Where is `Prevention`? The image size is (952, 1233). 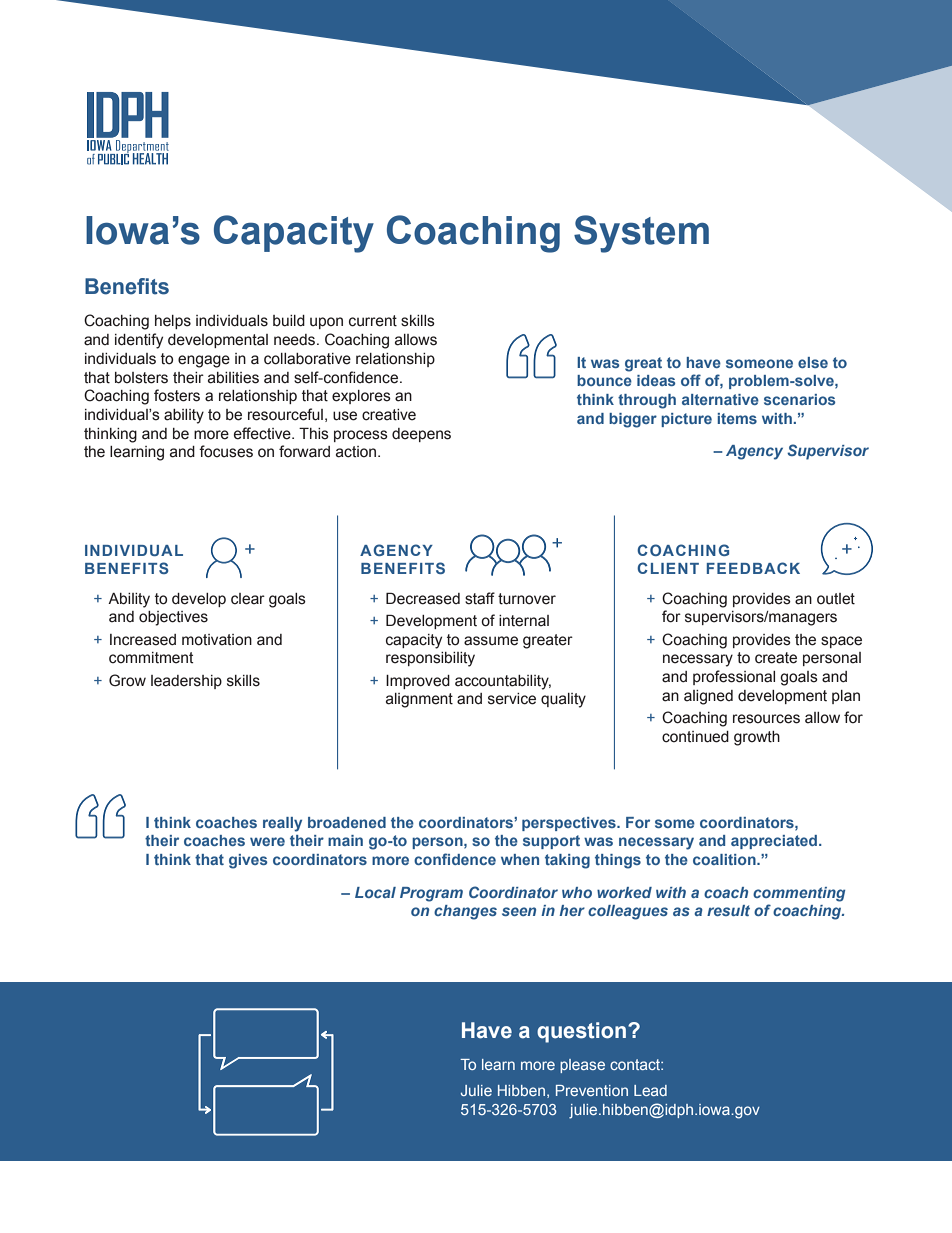
Prevention is located at coordinates (592, 1090).
